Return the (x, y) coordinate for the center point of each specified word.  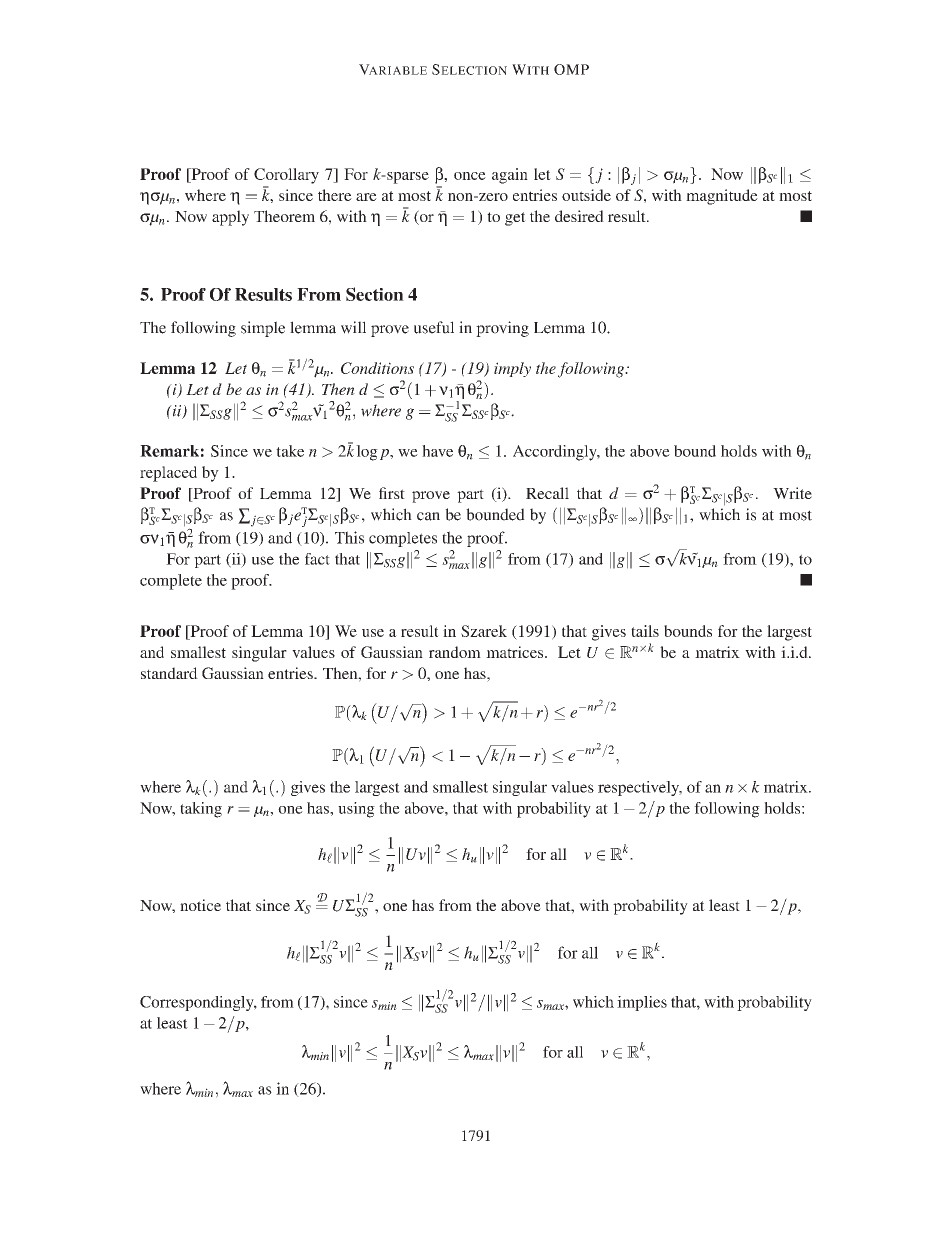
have (437, 451)
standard (169, 673)
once (470, 176)
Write (792, 493)
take (290, 451)
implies (642, 1003)
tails (645, 631)
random (455, 652)
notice (200, 905)
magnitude (722, 197)
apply (230, 218)
